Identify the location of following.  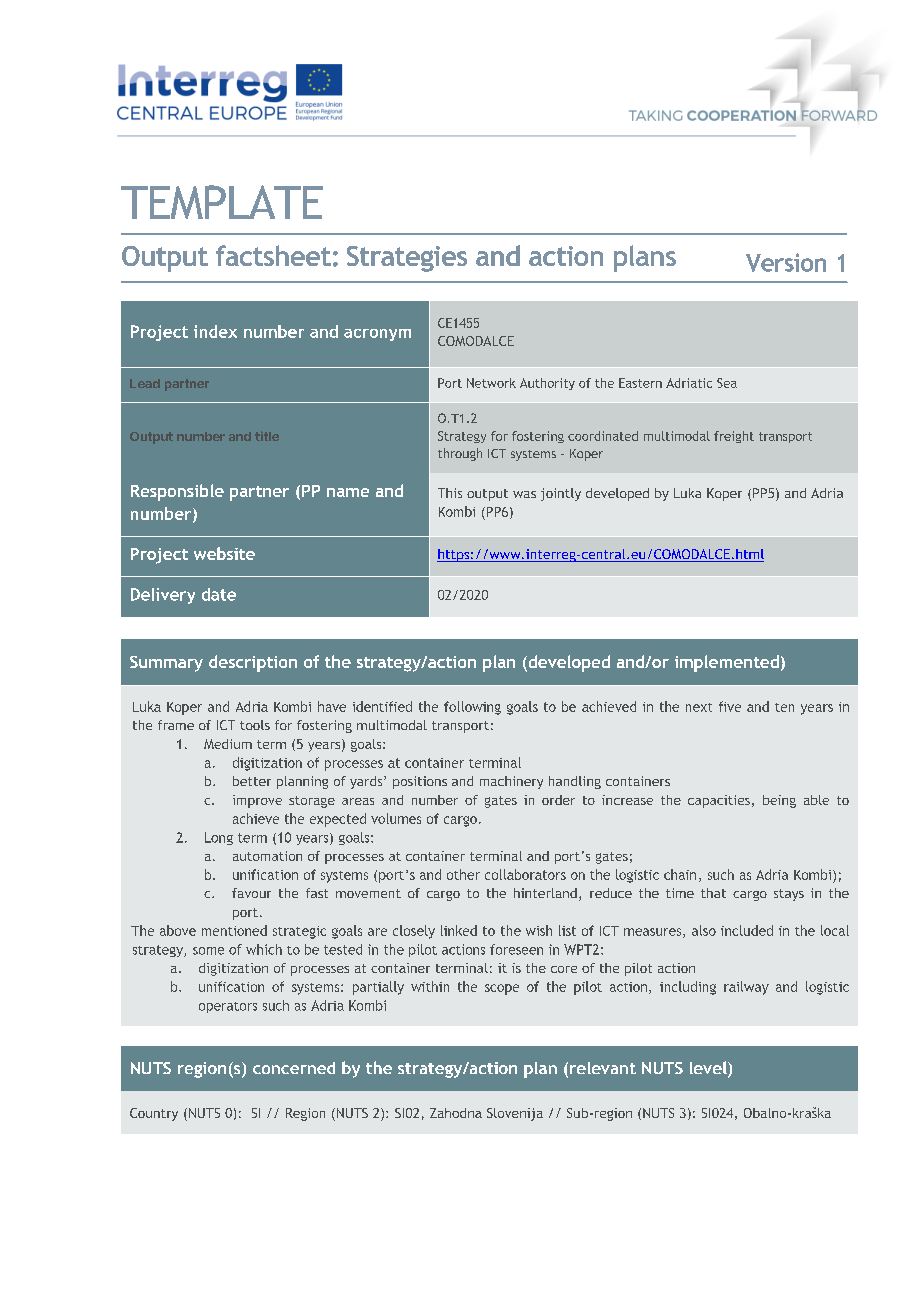
(472, 708).
